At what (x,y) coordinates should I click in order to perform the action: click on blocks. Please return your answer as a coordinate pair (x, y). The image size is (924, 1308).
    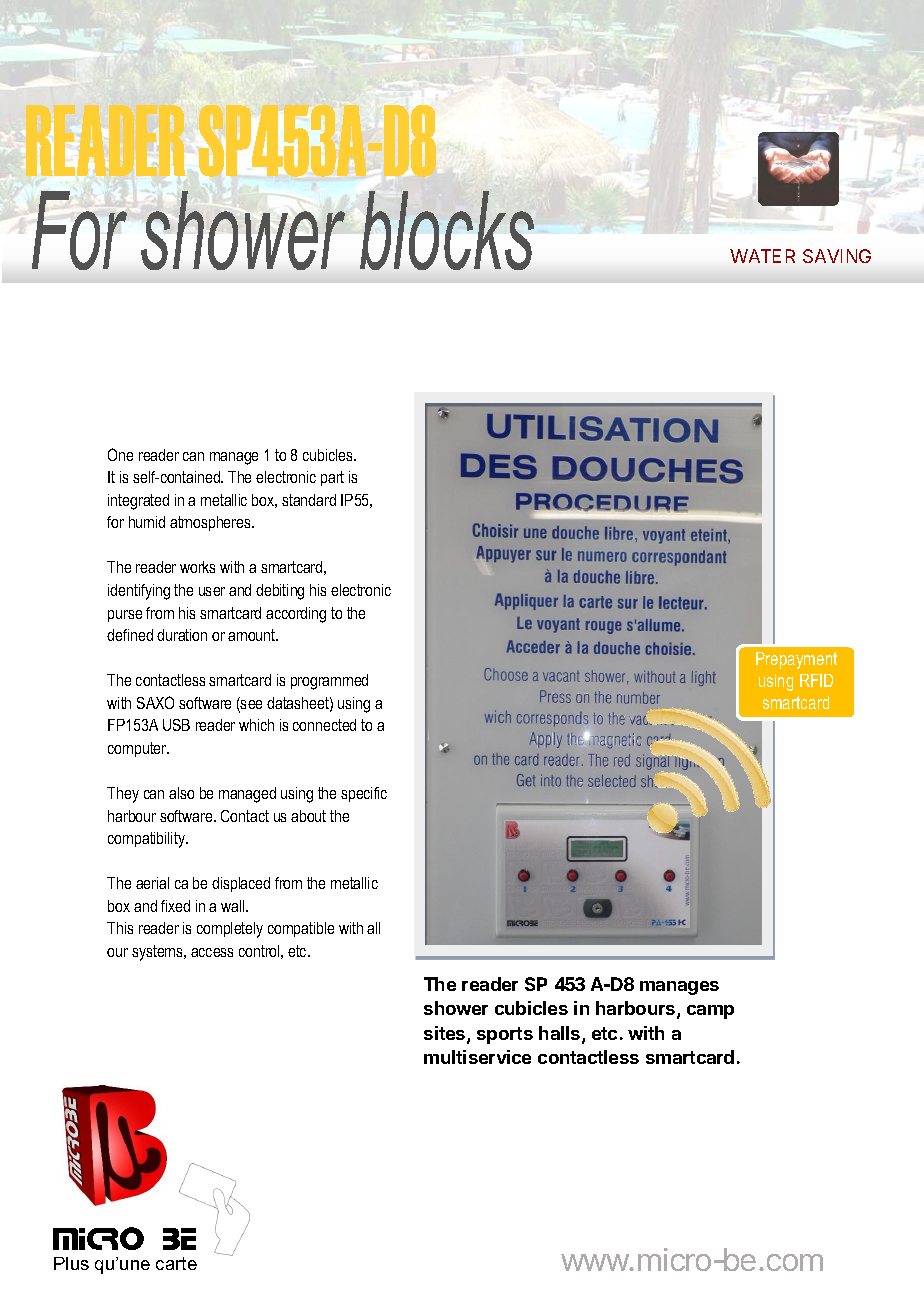
    Looking at the image, I should click on (447, 230).
